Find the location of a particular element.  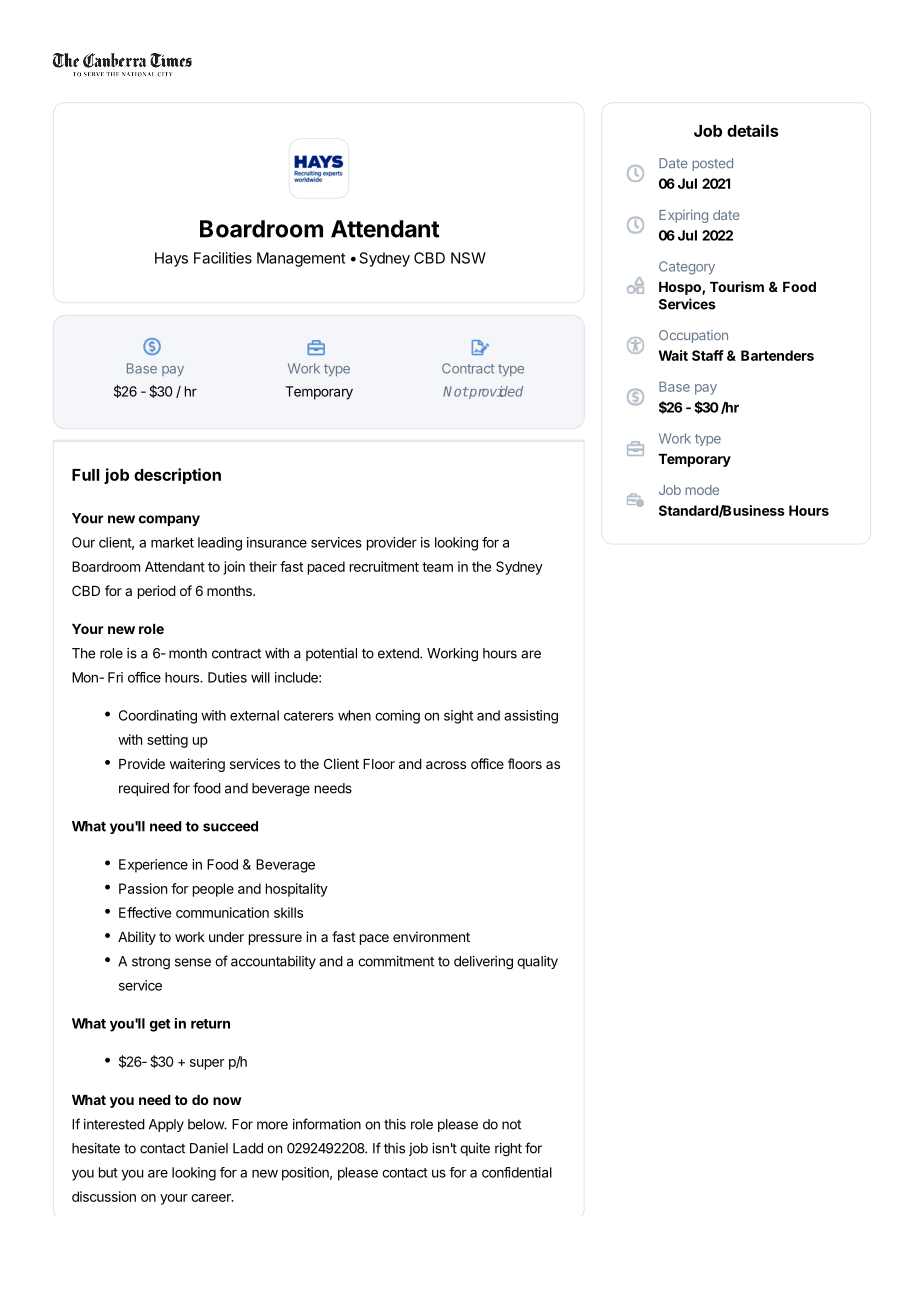

assisting is located at coordinates (531, 717).
